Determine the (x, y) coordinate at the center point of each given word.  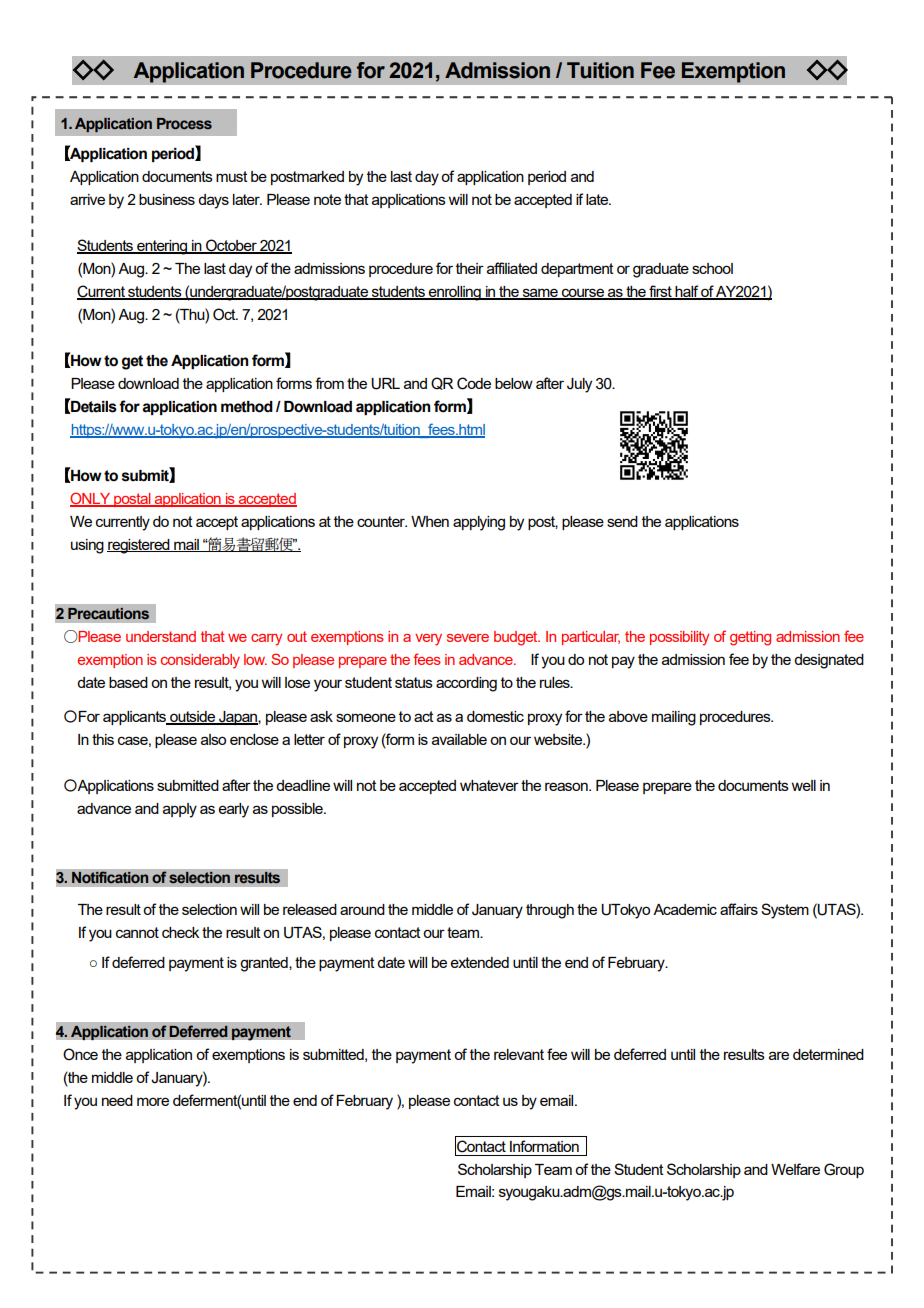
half (686, 292)
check (180, 932)
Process (184, 123)
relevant (519, 1054)
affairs (739, 909)
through (550, 911)
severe (468, 638)
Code (474, 383)
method (247, 407)
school (712, 268)
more (153, 1101)
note (327, 199)
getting (750, 638)
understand (161, 636)
